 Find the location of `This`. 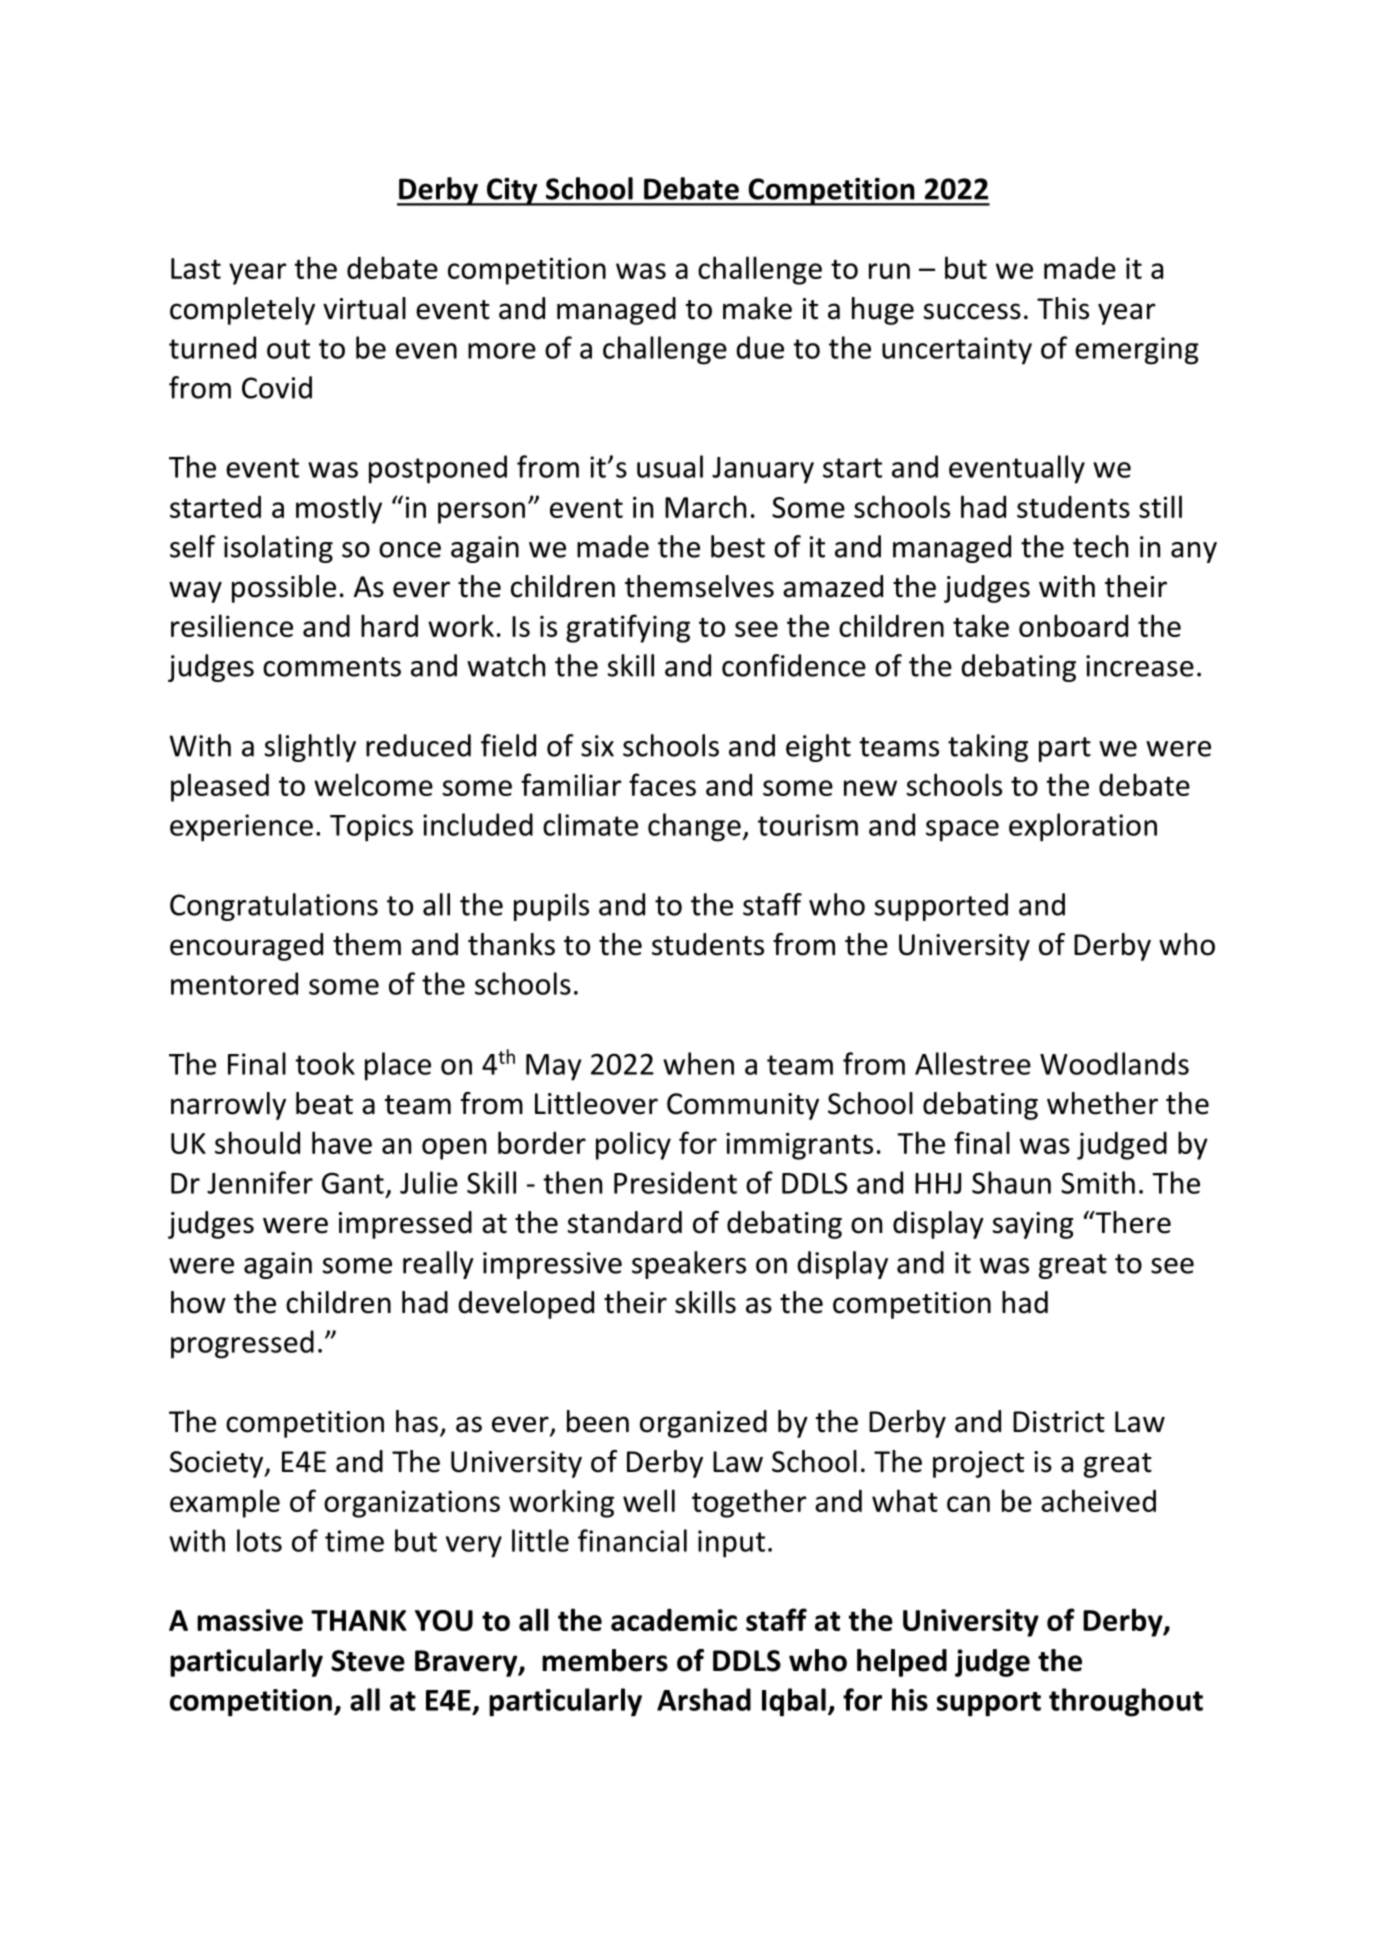

This is located at coordinates (1063, 308).
